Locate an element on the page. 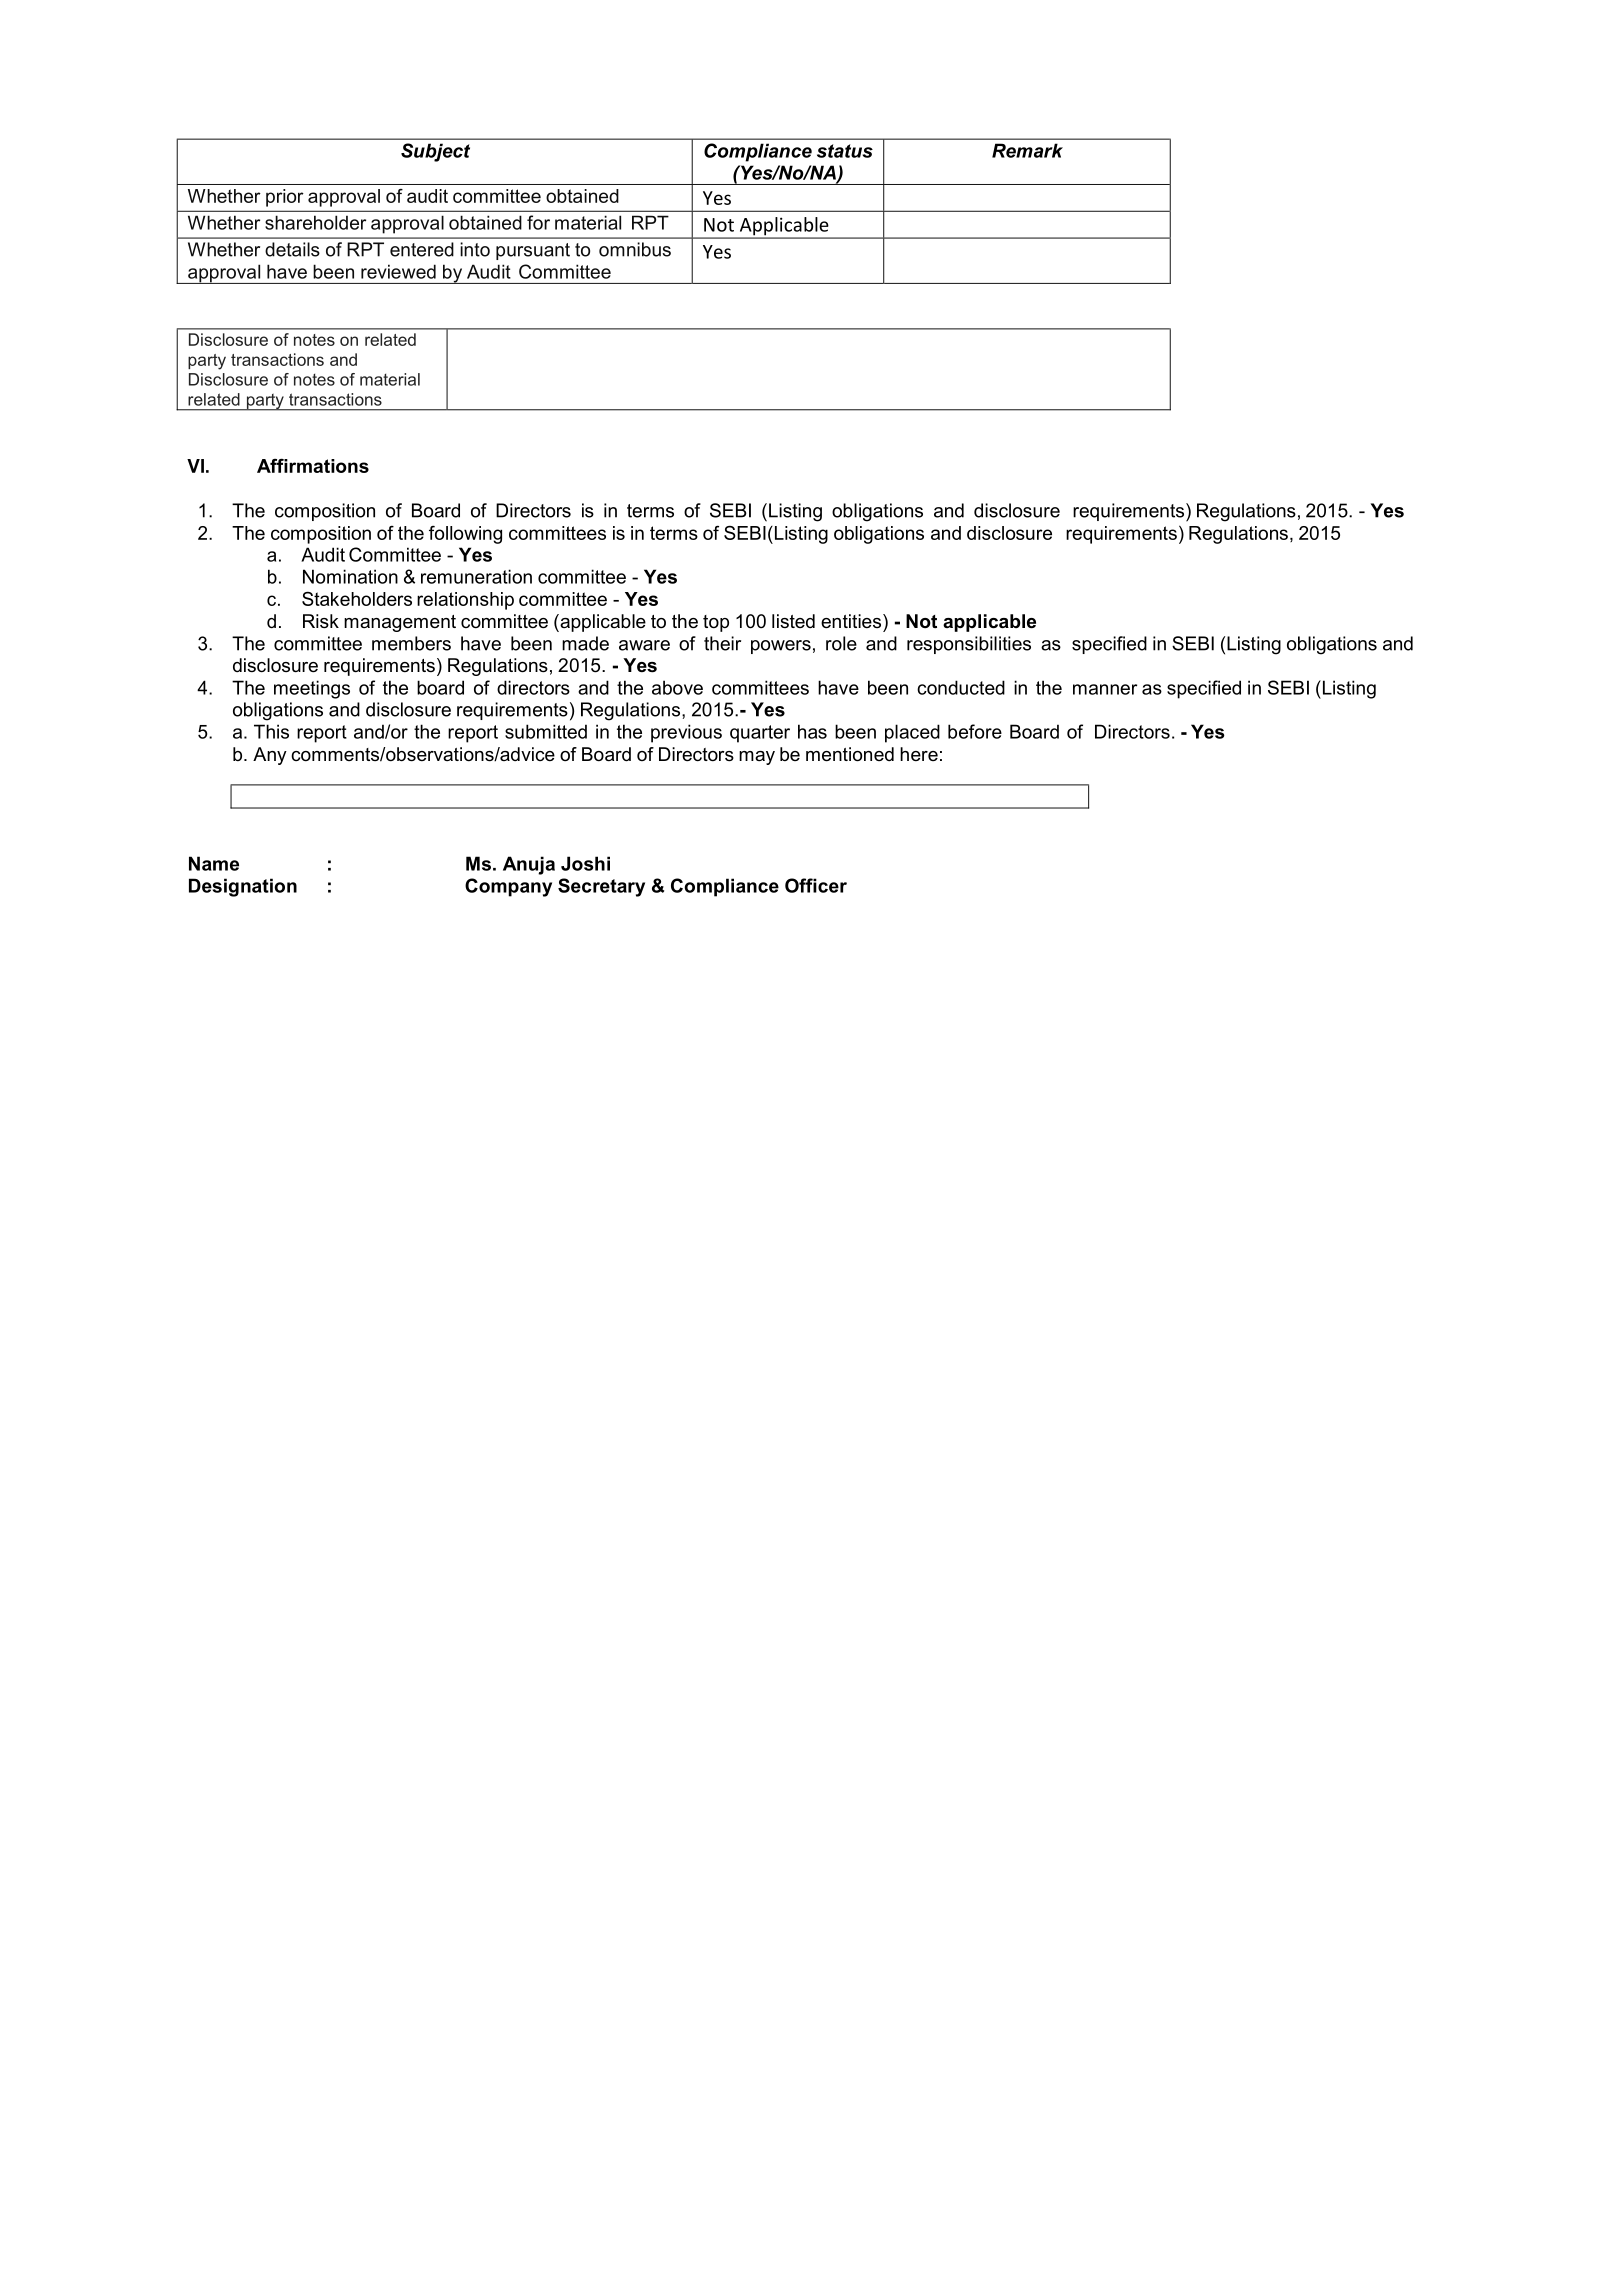 This image has height=2293, width=1621. Designation is located at coordinates (243, 887).
